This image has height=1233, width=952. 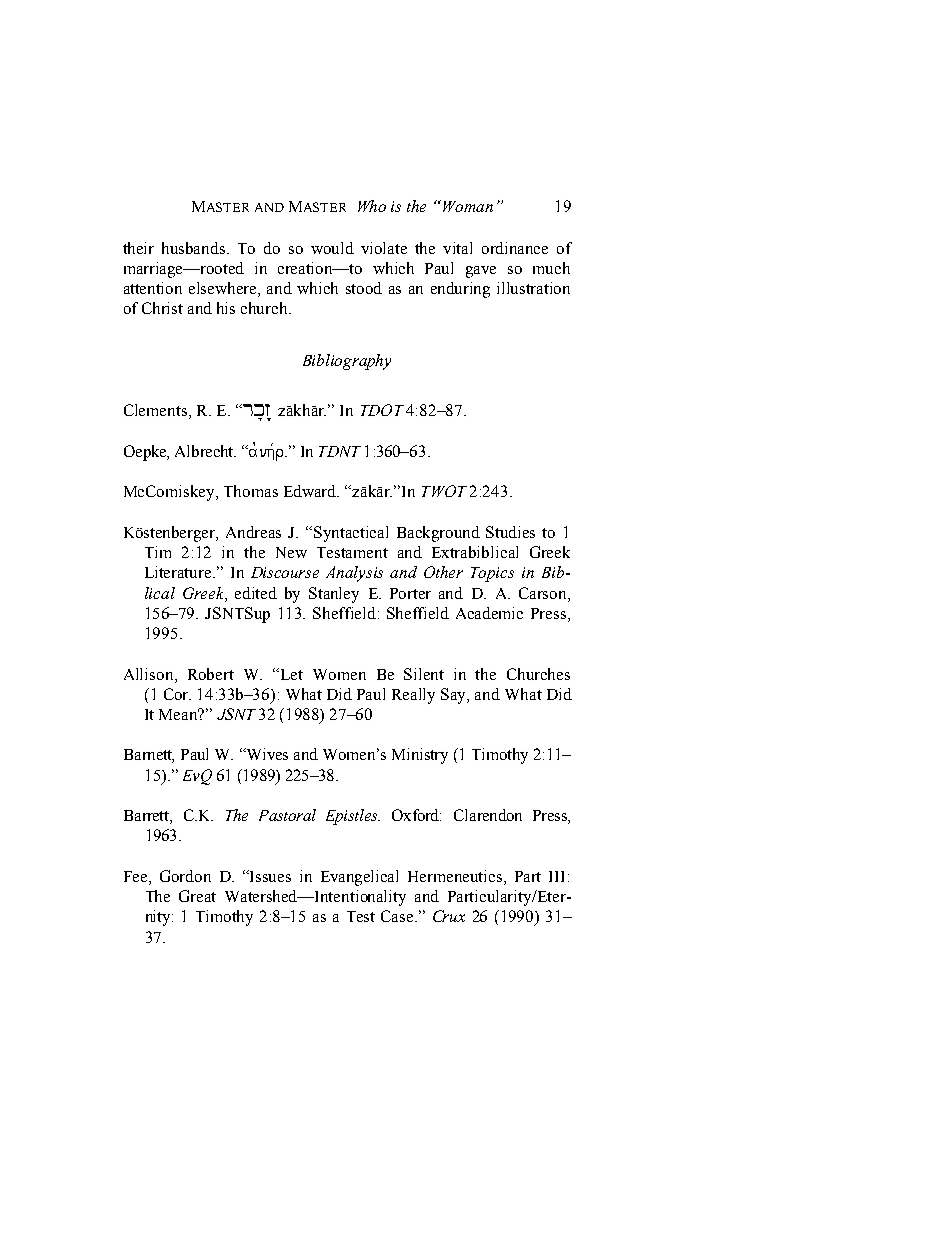 I want to click on husbands, so click(x=195, y=248).
